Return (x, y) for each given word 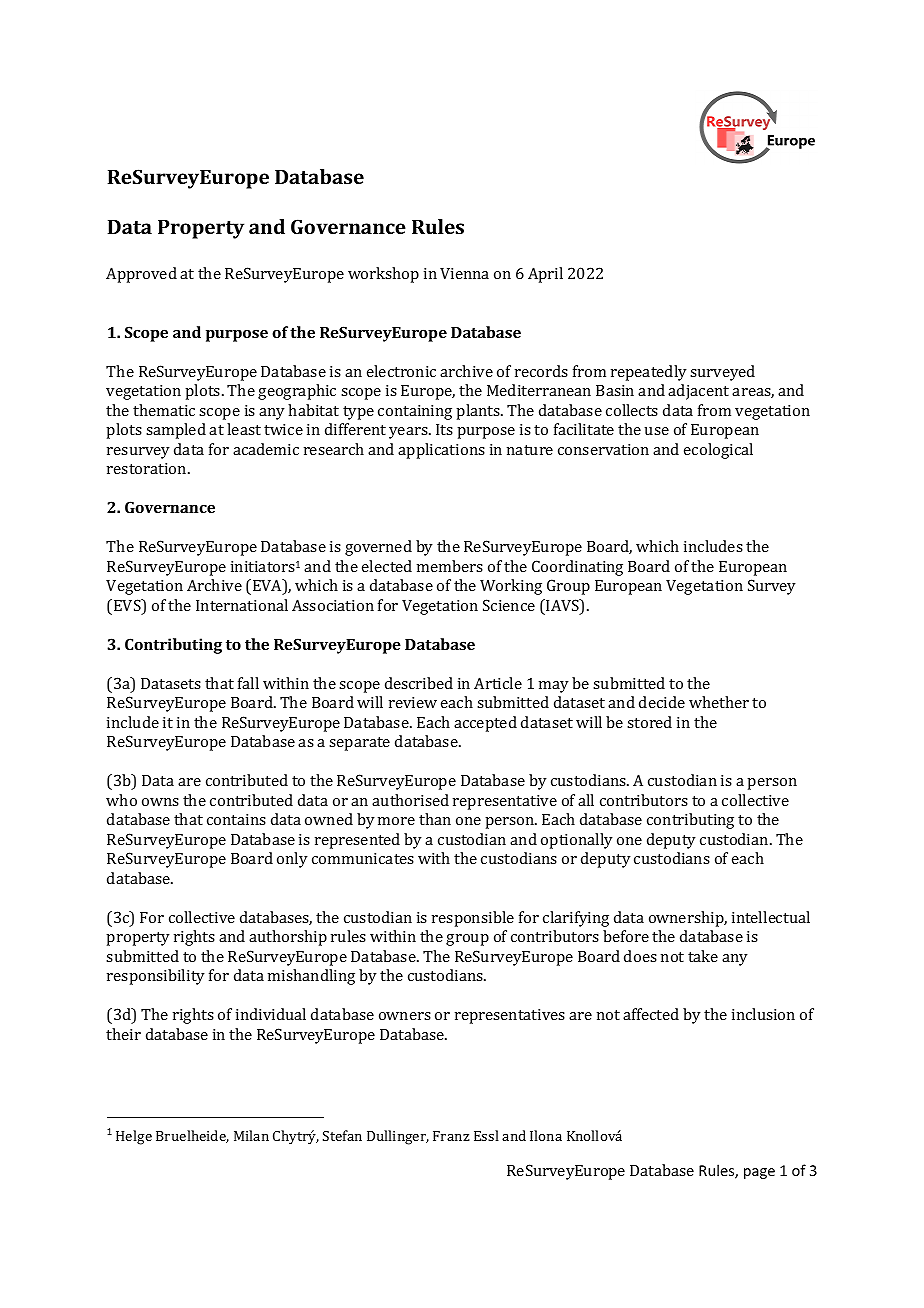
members (450, 566)
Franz (451, 1136)
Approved (141, 275)
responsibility (156, 977)
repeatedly (649, 373)
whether (719, 702)
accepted (485, 724)
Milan (251, 1135)
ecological (718, 451)
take (703, 956)
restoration (148, 468)
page (759, 1173)
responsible (473, 919)
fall (248, 683)
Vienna (464, 273)
